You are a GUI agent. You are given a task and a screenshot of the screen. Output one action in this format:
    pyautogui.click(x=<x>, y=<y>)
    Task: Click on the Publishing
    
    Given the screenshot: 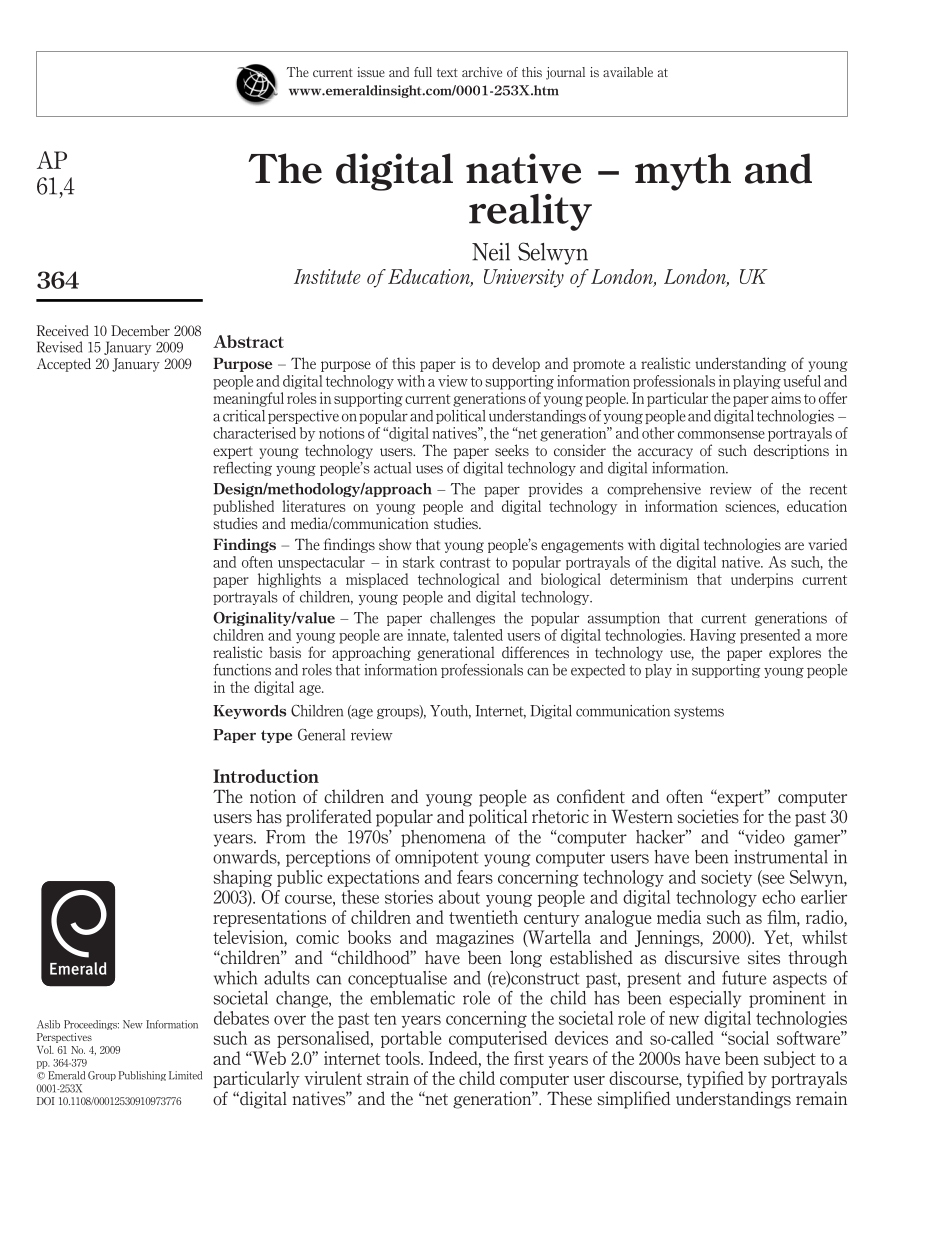 What is the action you would take?
    pyautogui.click(x=142, y=1076)
